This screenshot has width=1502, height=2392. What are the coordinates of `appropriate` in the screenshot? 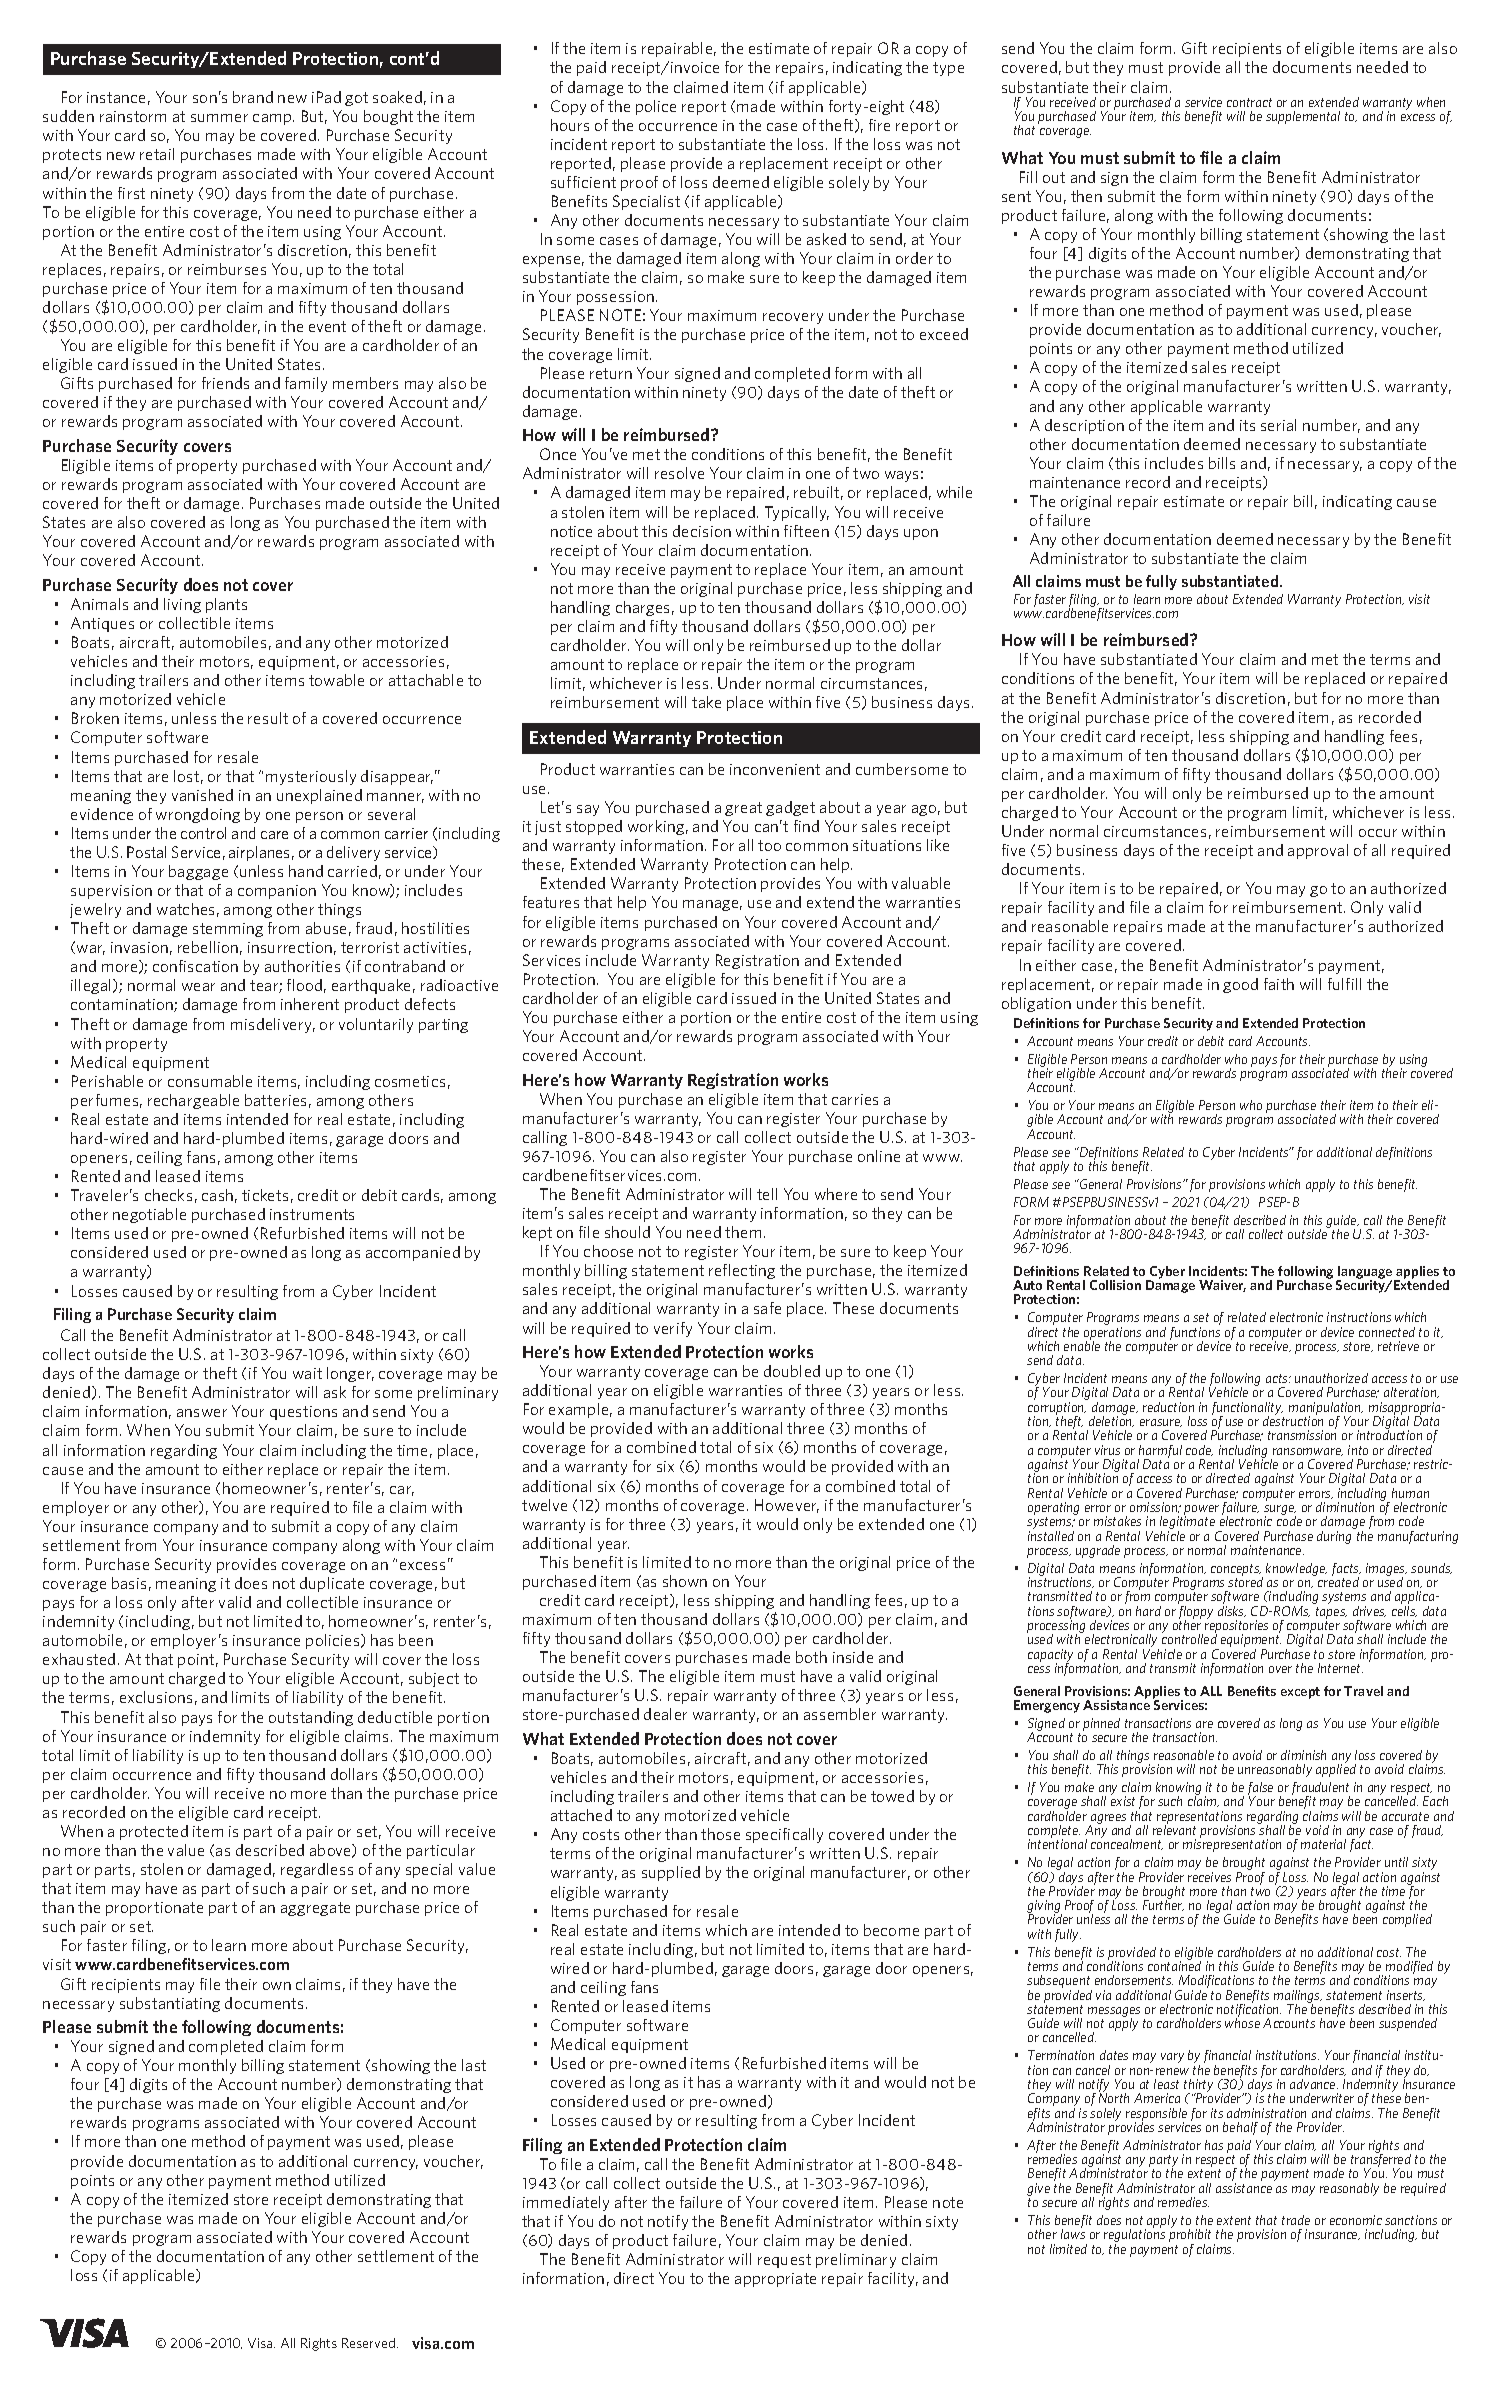 It's located at (775, 2280).
